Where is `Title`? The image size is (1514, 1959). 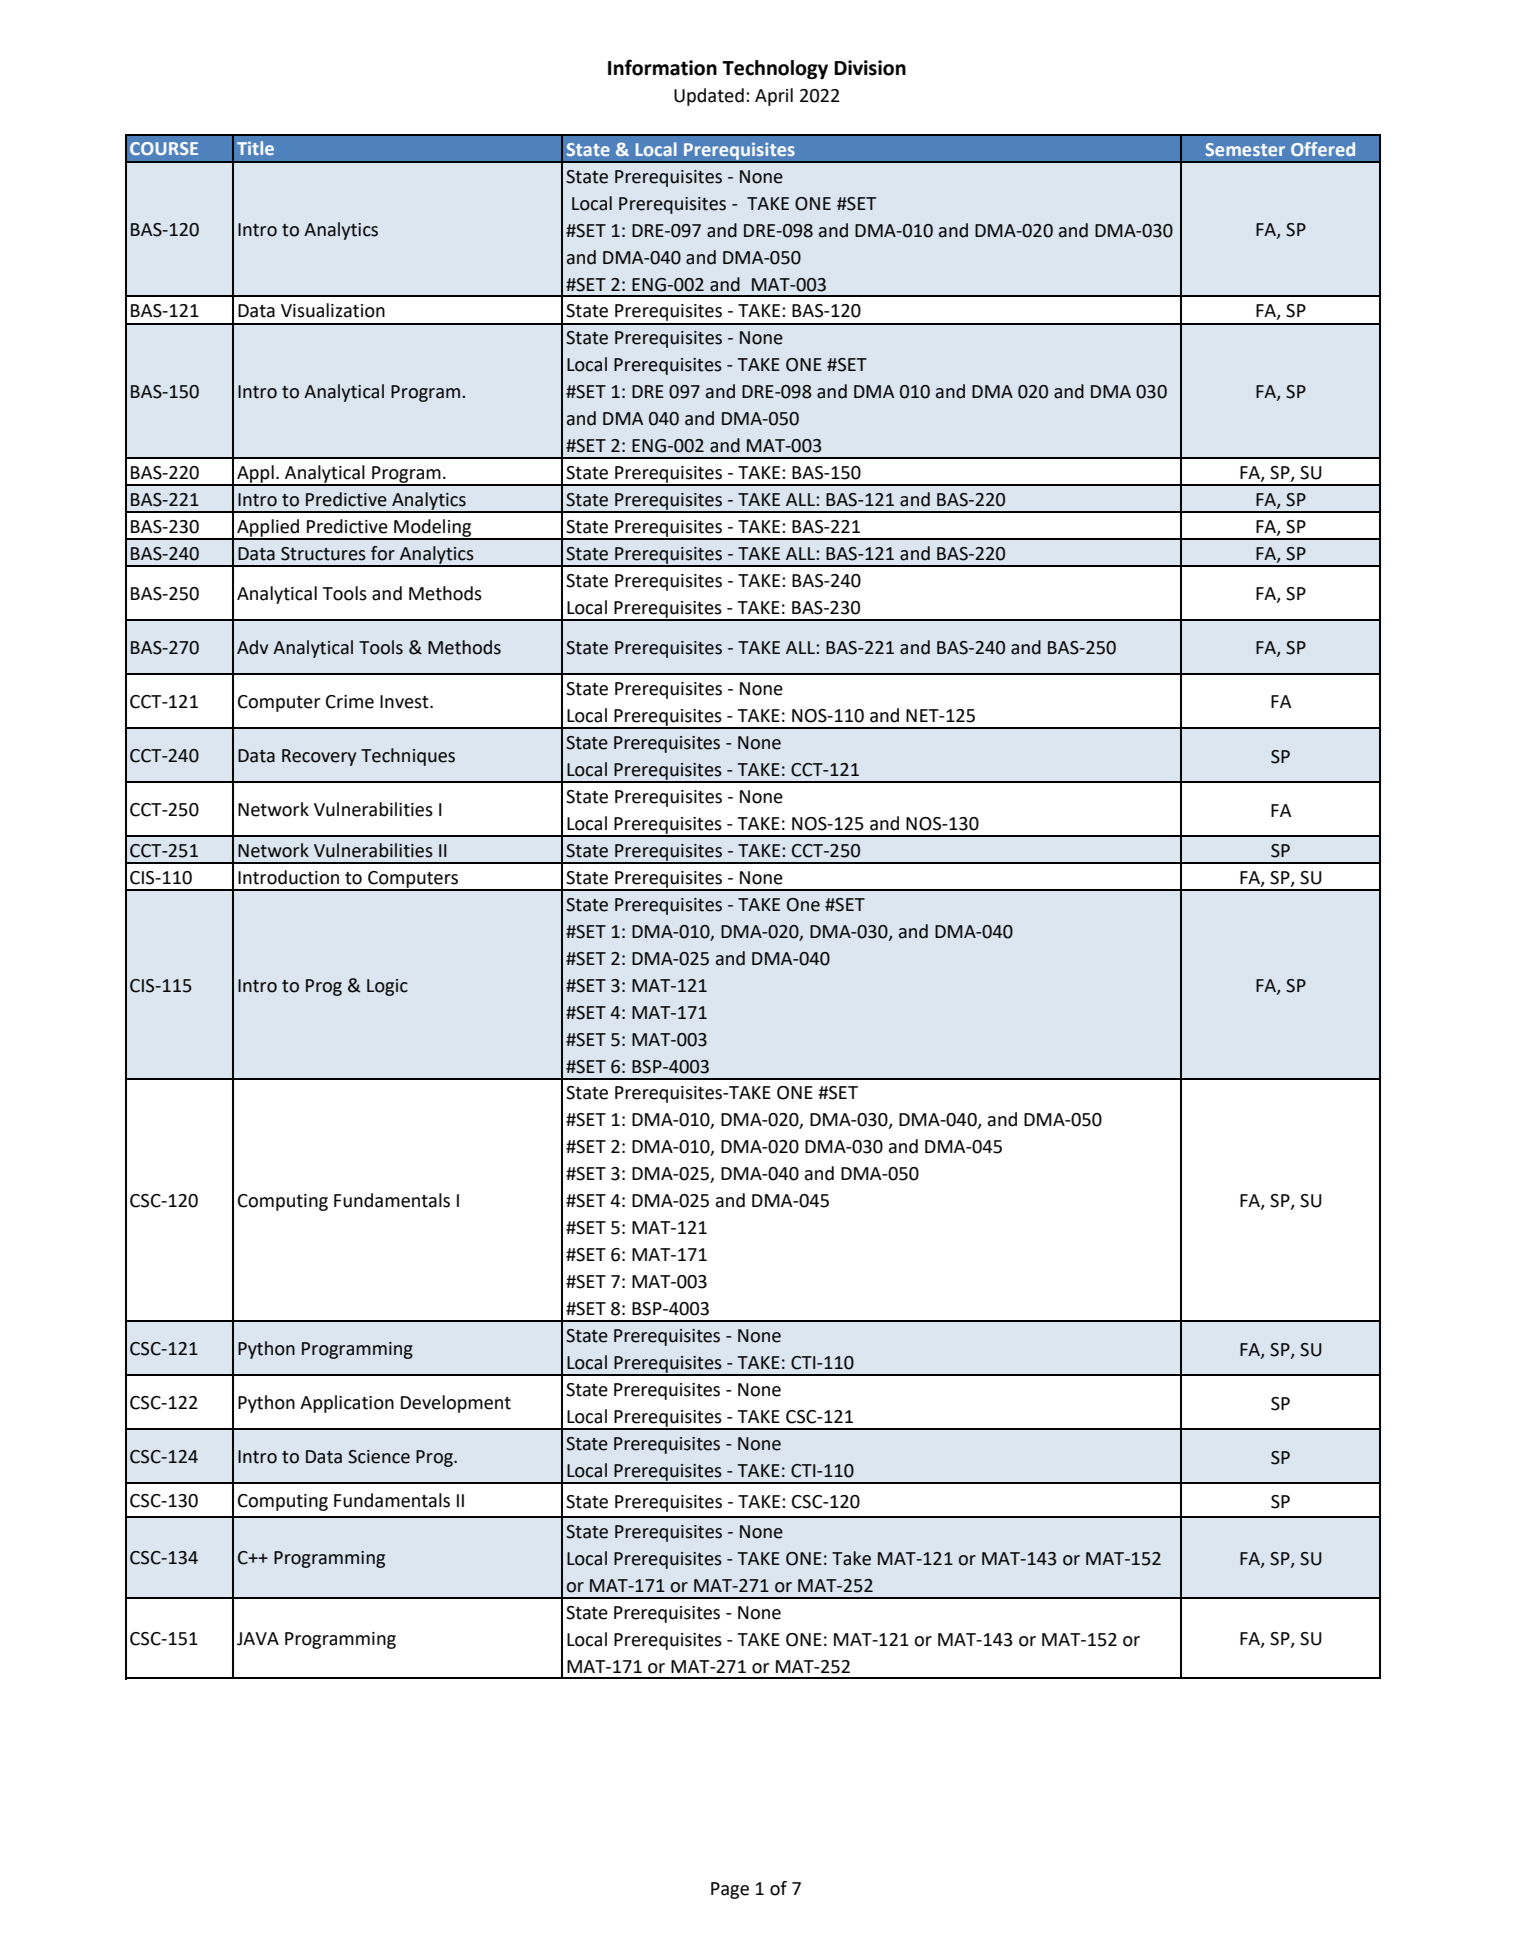 Title is located at coordinates (255, 148).
